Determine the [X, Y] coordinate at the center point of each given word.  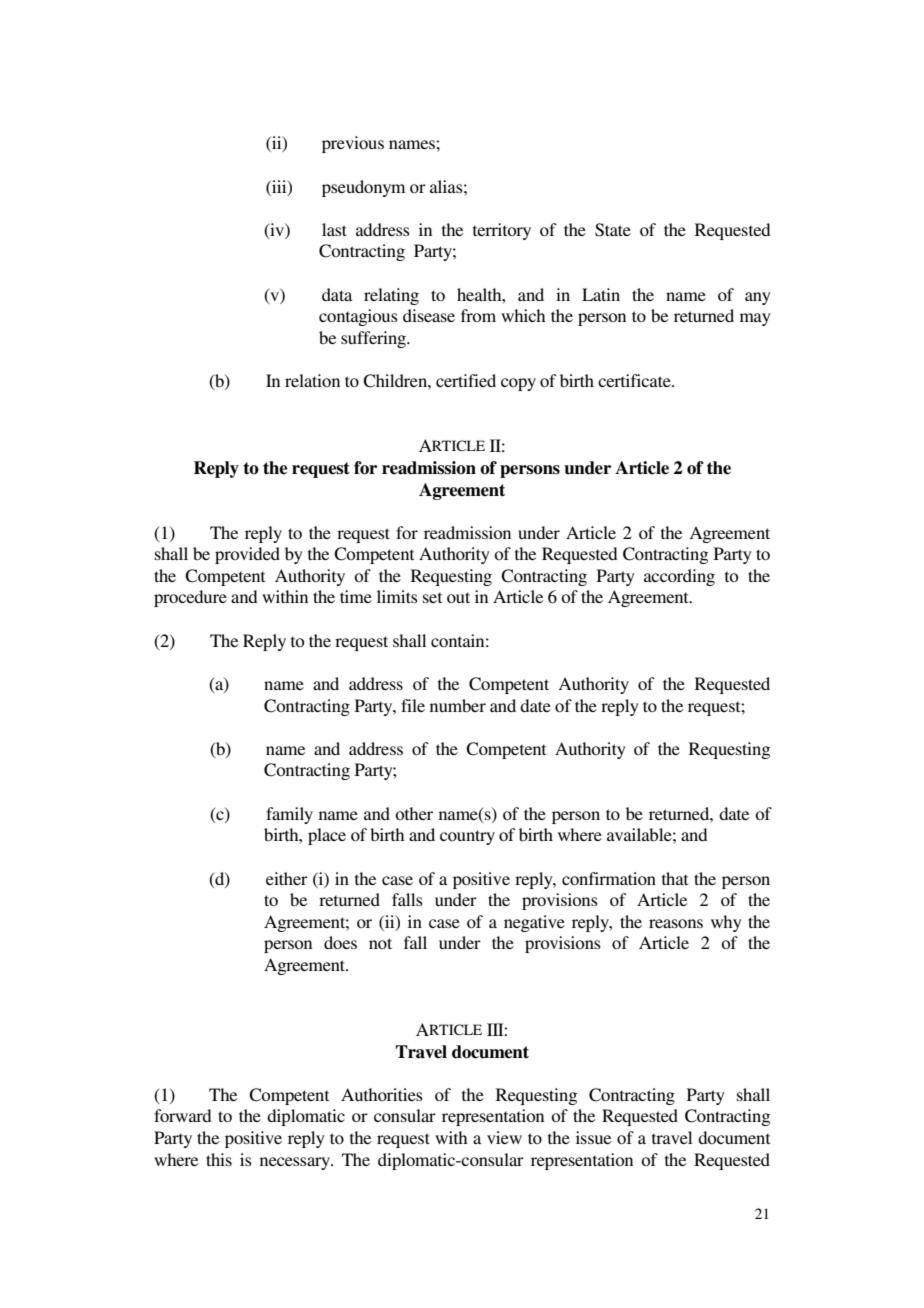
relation [312, 380]
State [613, 230]
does [340, 942]
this [219, 1159]
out [458, 597]
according [679, 577]
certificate [635, 380]
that [675, 878]
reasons [676, 923]
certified [466, 380]
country [467, 837]
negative [534, 923]
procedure [190, 598]
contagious [358, 317]
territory [502, 231]
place [327, 836]
